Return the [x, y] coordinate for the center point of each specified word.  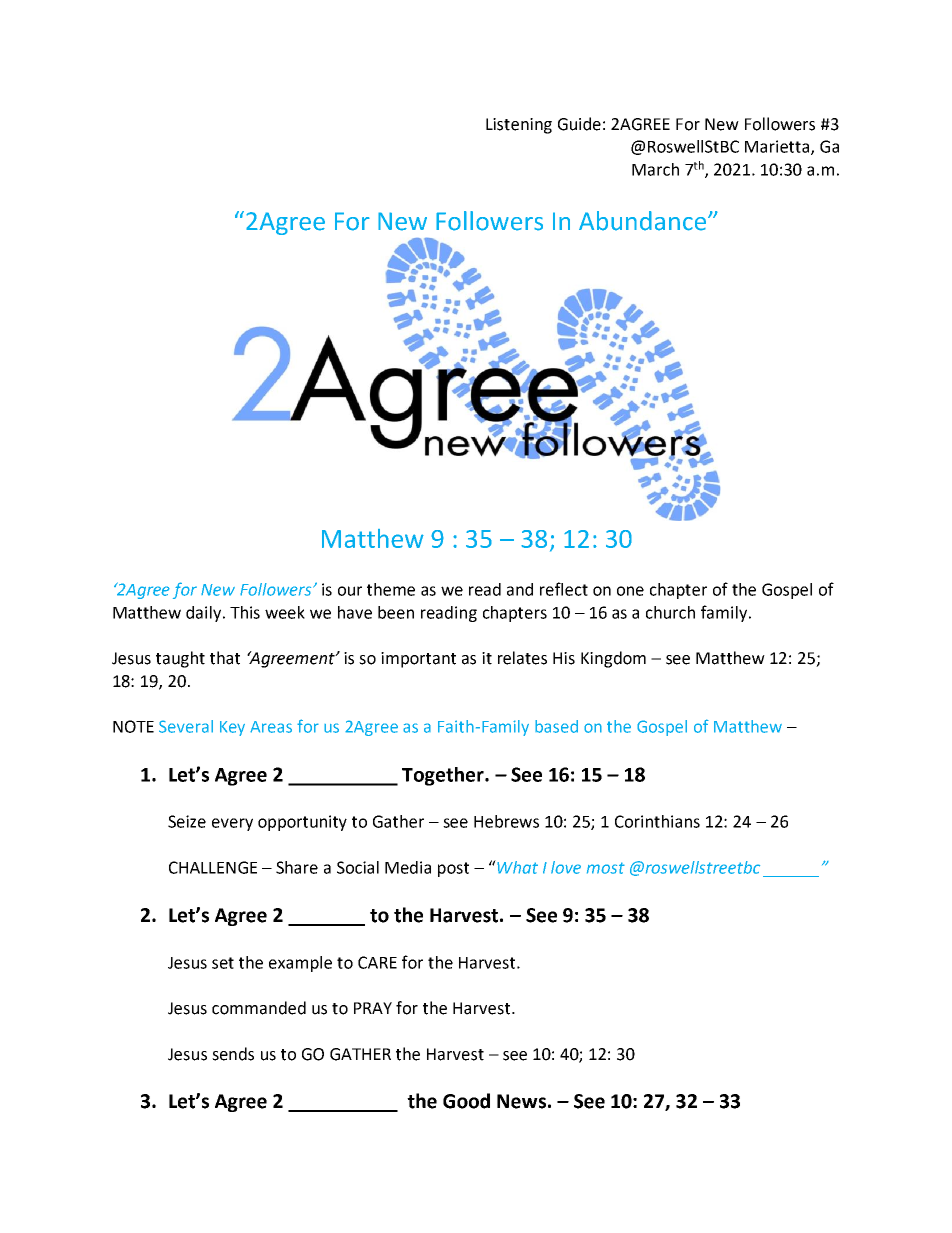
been [396, 612]
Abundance [644, 221]
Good [466, 1101]
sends [233, 1054]
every [232, 824]
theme [391, 589]
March [655, 169]
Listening [519, 126]
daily [205, 614]
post [453, 869]
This [245, 612]
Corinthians [657, 821]
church [670, 612]
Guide [579, 124]
